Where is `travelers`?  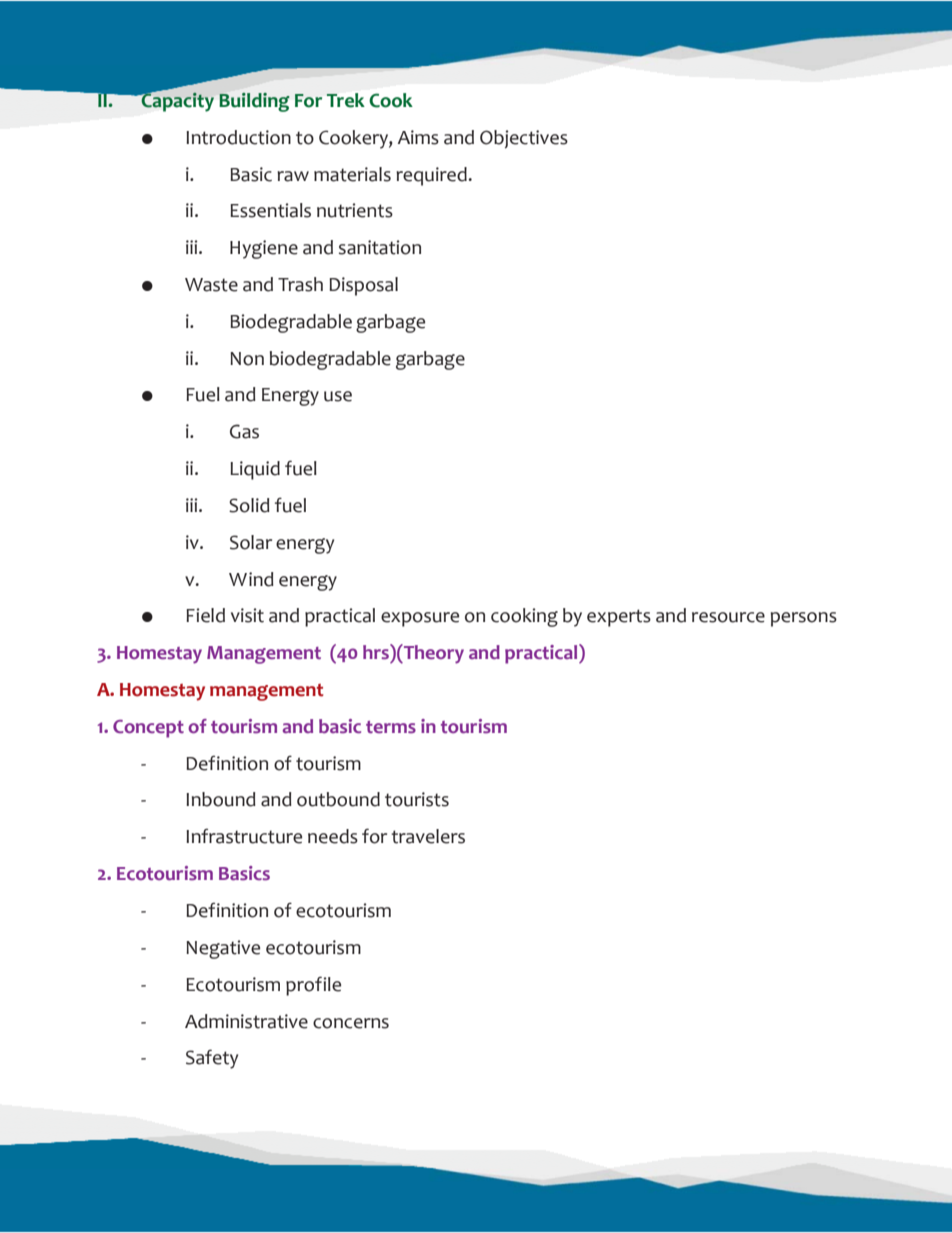 travelers is located at coordinates (428, 836).
